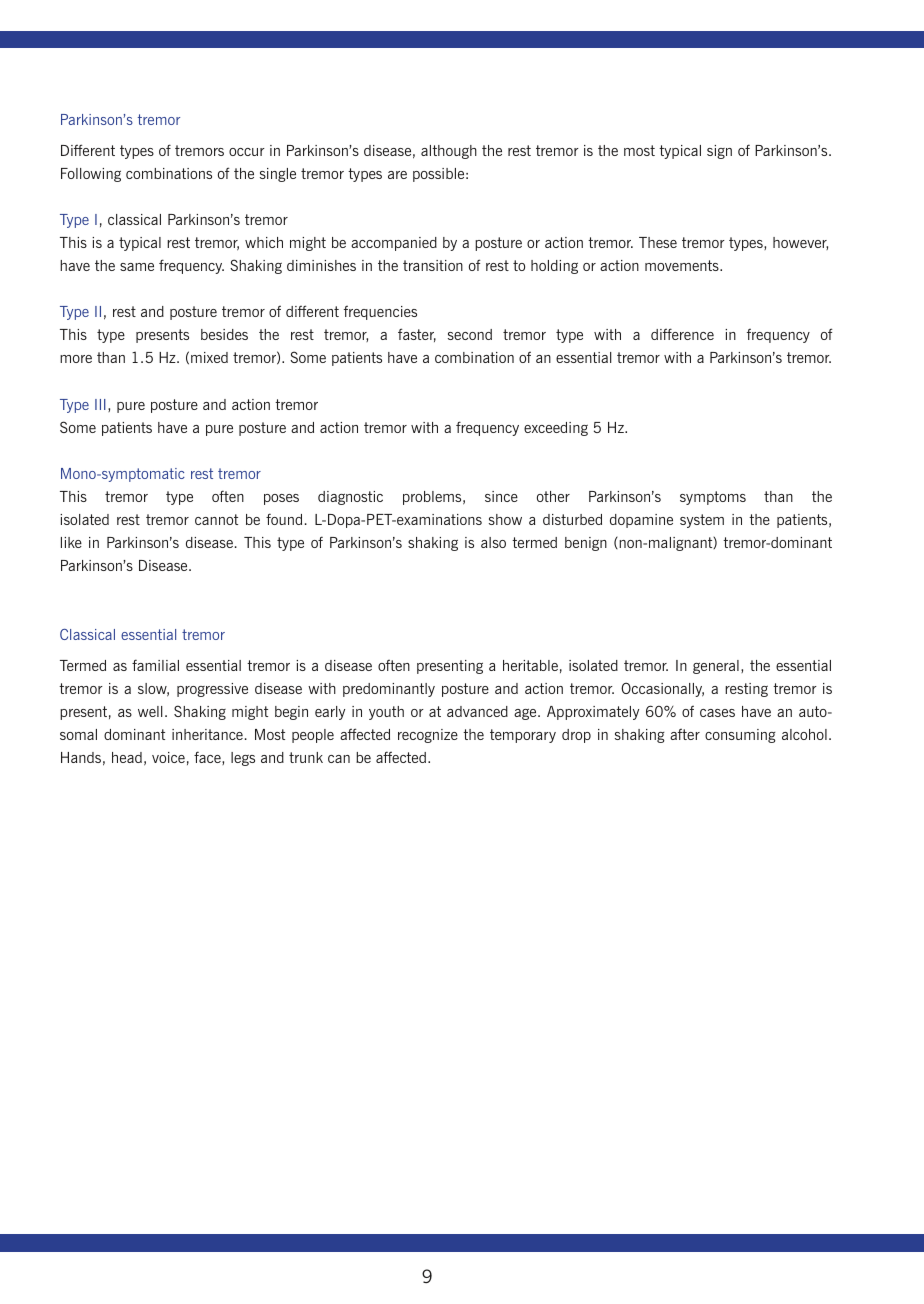 Image resolution: width=924 pixels, height=1304 pixels. I want to click on Following, so click(91, 175).
